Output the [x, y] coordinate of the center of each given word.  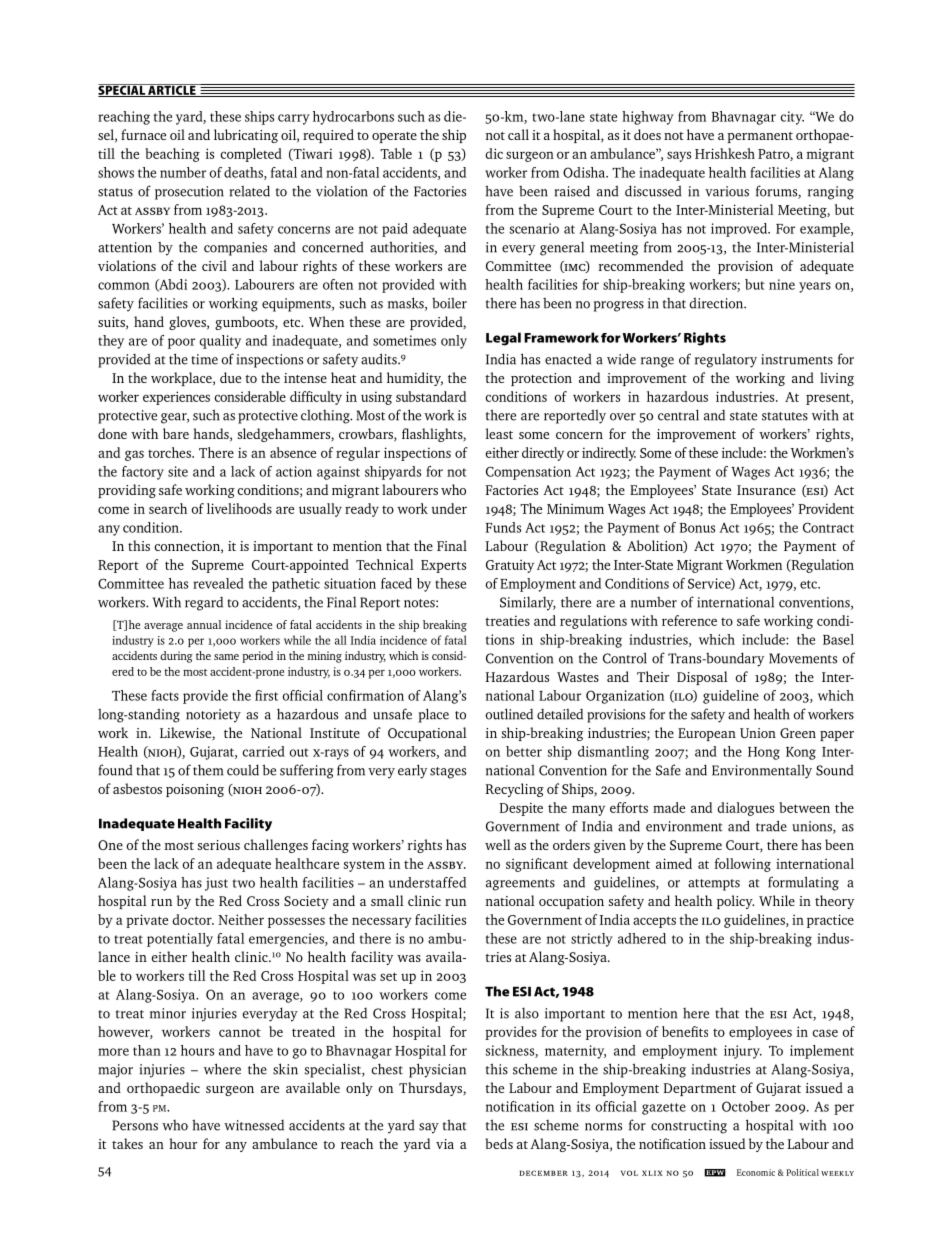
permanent [760, 137]
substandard [431, 396]
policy [735, 902]
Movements [803, 658]
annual [204, 624]
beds [499, 1143]
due [230, 377]
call [518, 134]
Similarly [528, 603]
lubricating [246, 136]
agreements [520, 885]
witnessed [254, 1125]
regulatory [726, 360]
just [216, 884]
